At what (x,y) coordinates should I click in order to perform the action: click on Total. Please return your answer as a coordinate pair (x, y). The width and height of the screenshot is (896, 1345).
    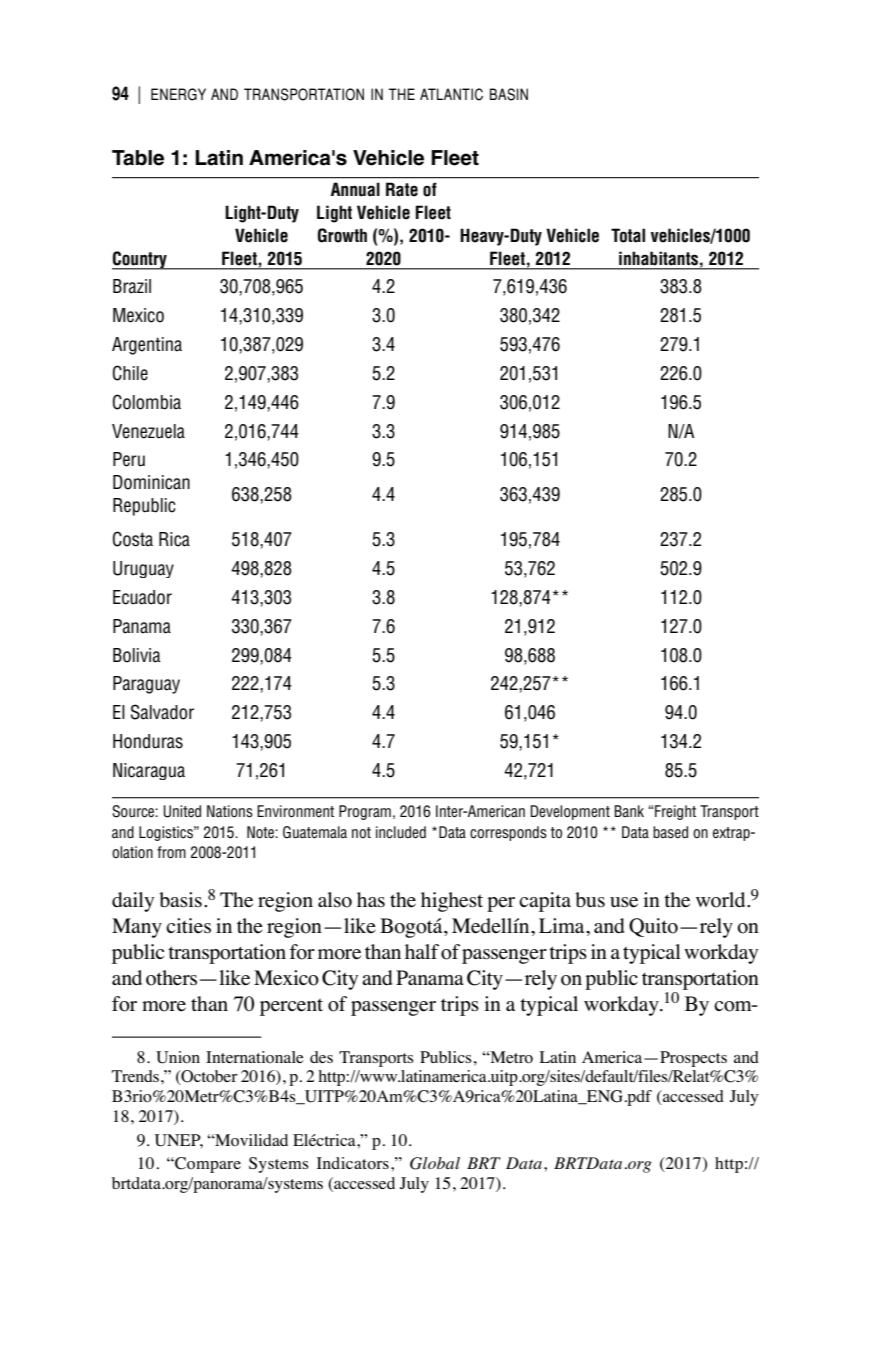
    Looking at the image, I should click on (628, 235).
